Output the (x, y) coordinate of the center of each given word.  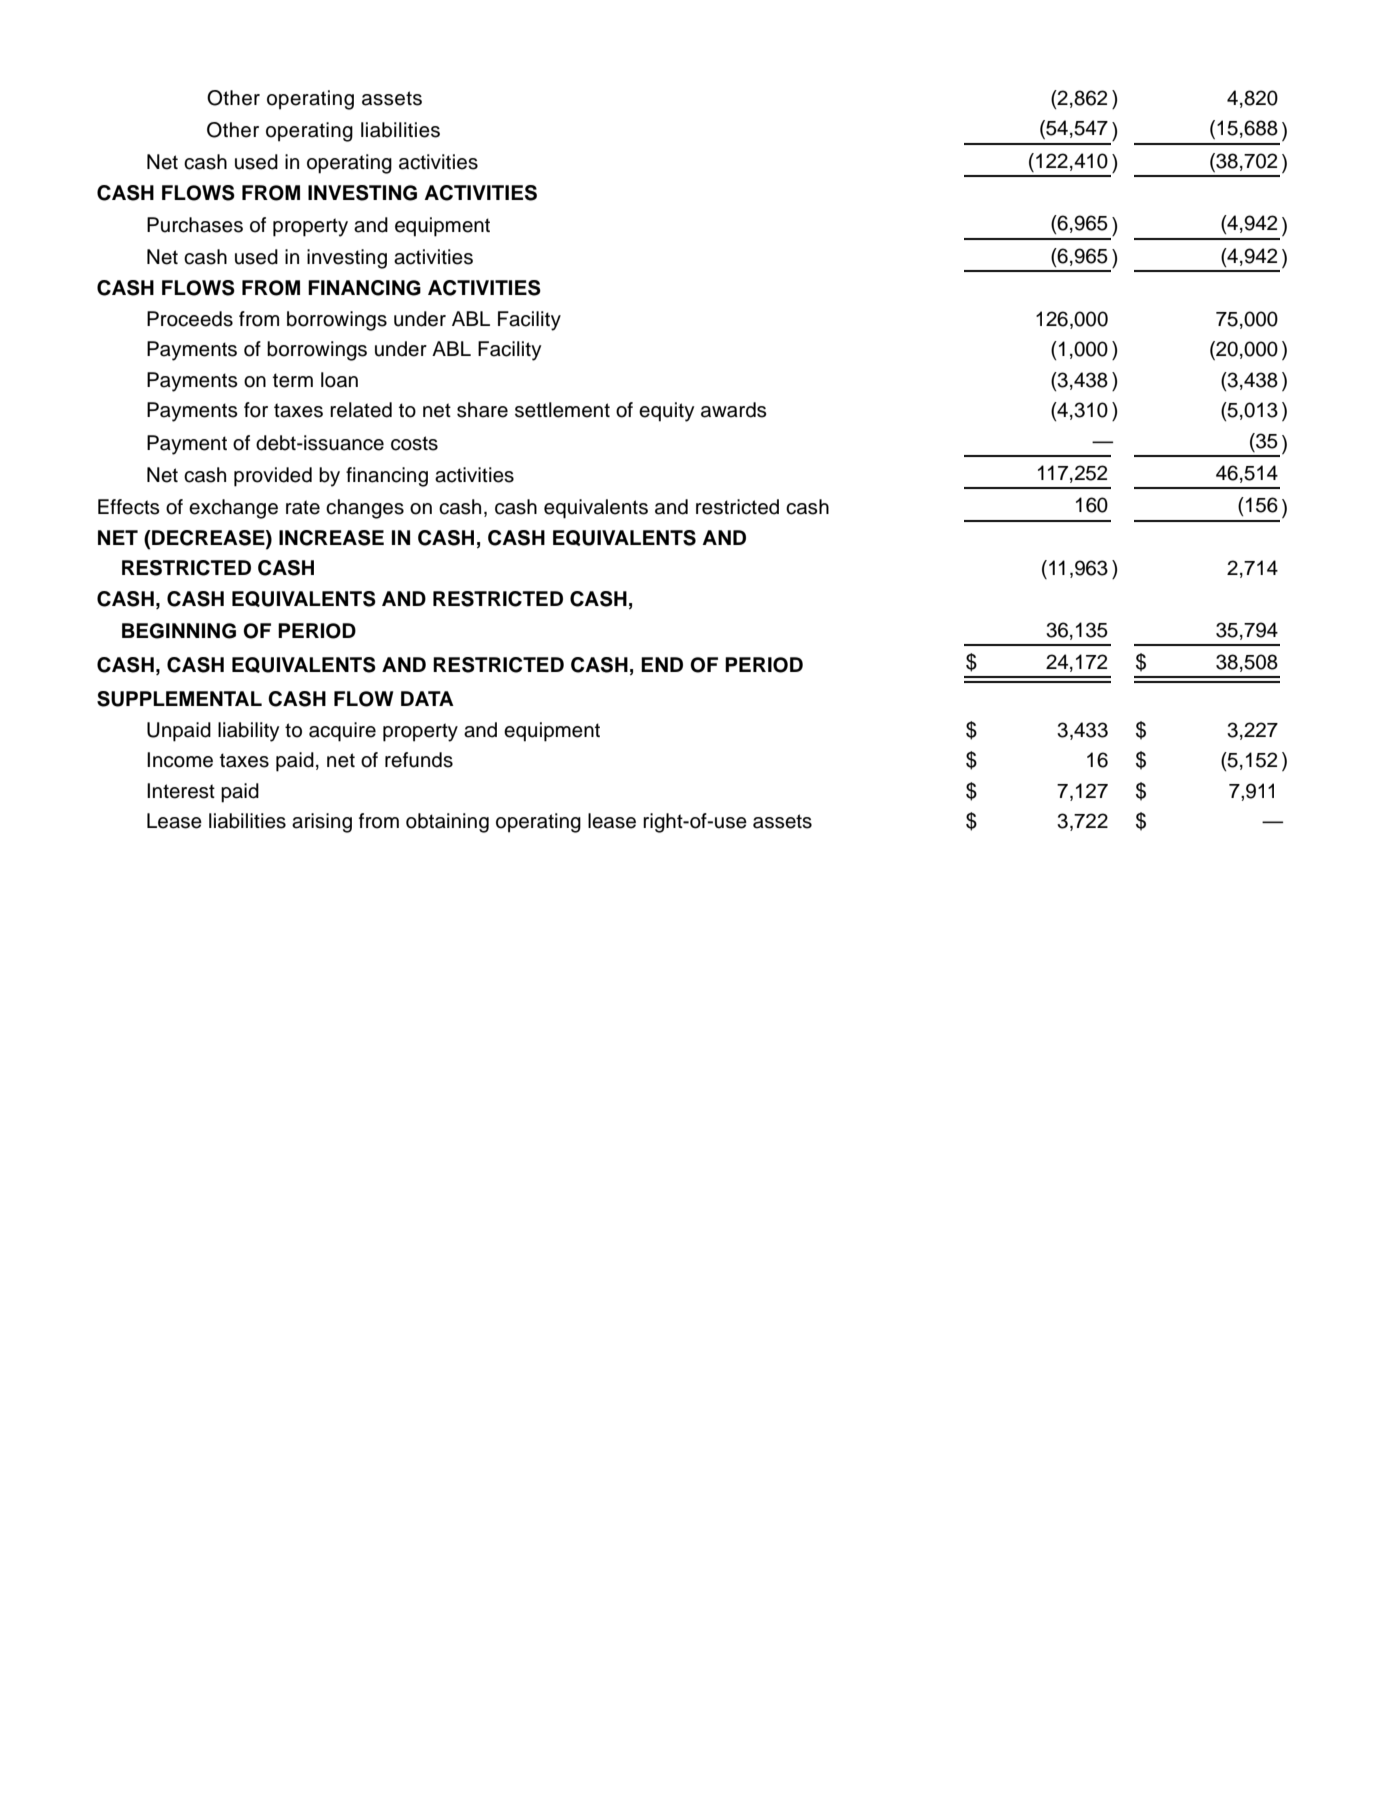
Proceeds (190, 319)
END (662, 664)
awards (734, 410)
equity (666, 412)
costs (414, 443)
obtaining (447, 823)
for (256, 410)
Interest (181, 791)
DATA (427, 698)
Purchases (195, 225)
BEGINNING (179, 631)
